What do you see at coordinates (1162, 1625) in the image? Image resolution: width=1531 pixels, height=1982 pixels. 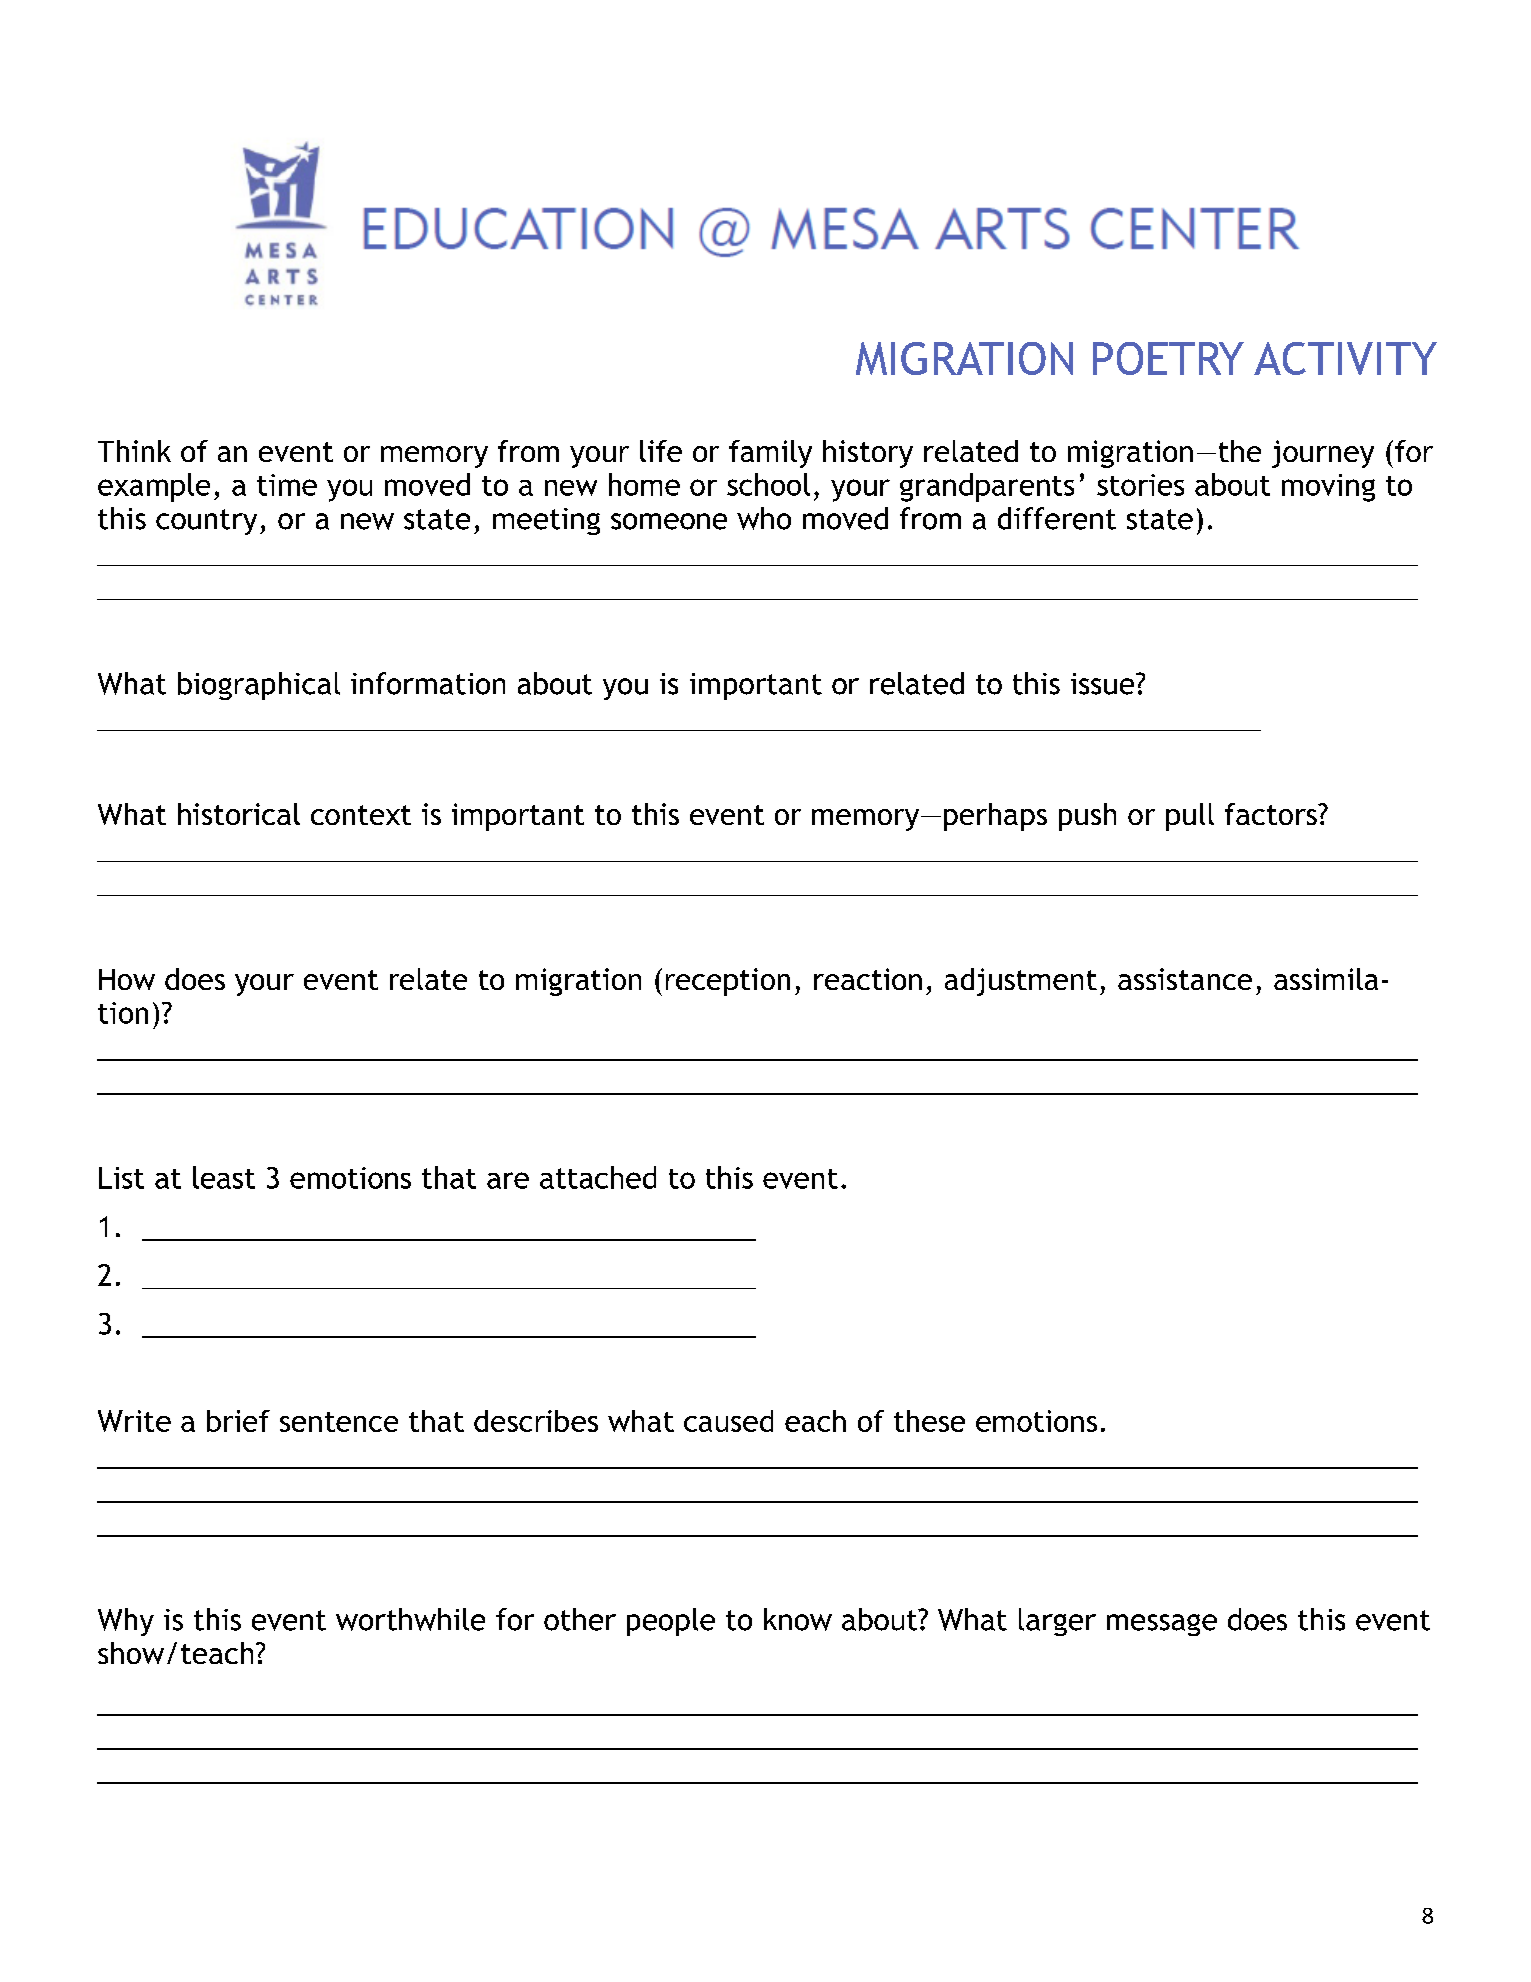 I see `message` at bounding box center [1162, 1625].
